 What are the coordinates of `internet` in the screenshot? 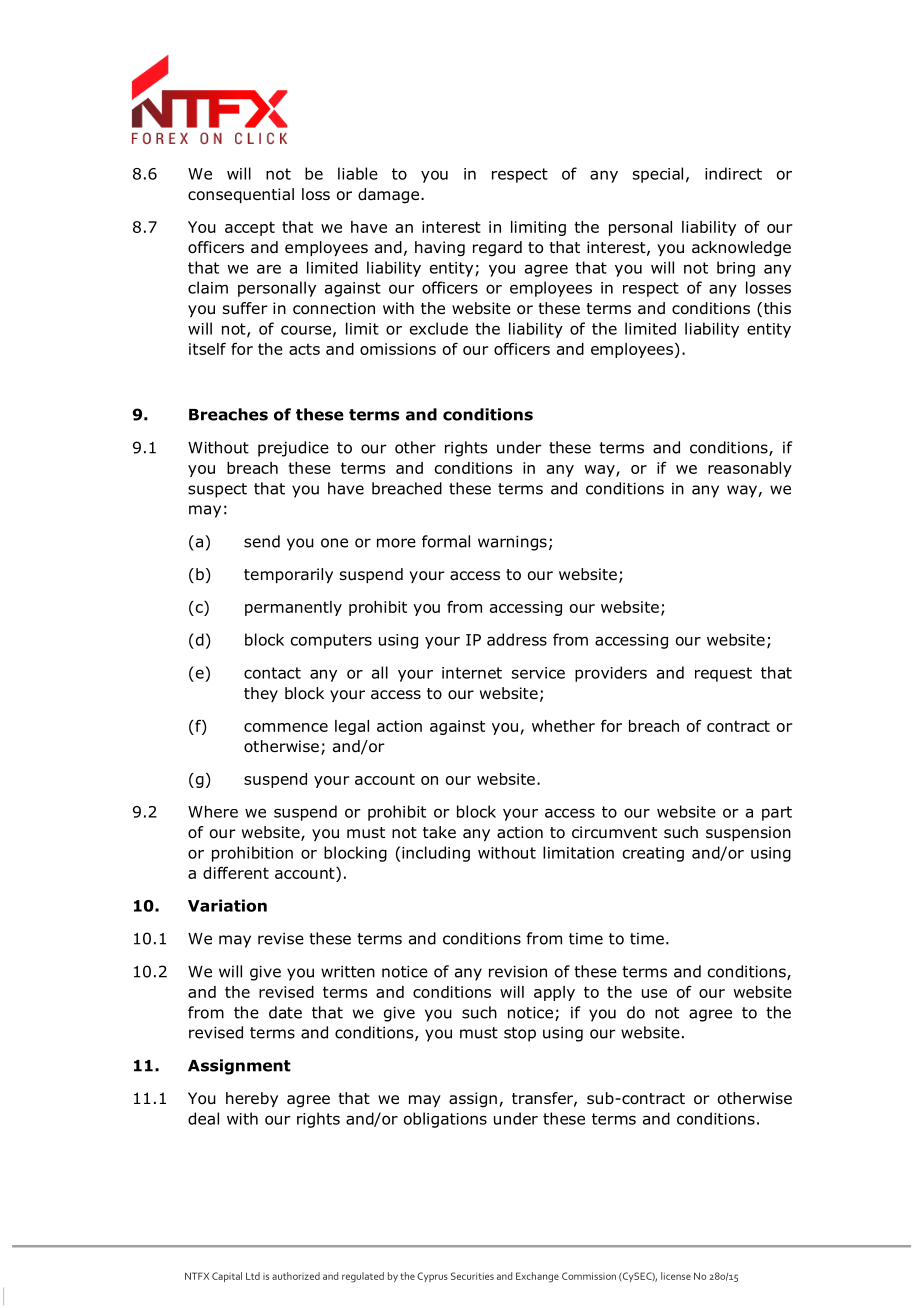 It's located at (472, 673).
